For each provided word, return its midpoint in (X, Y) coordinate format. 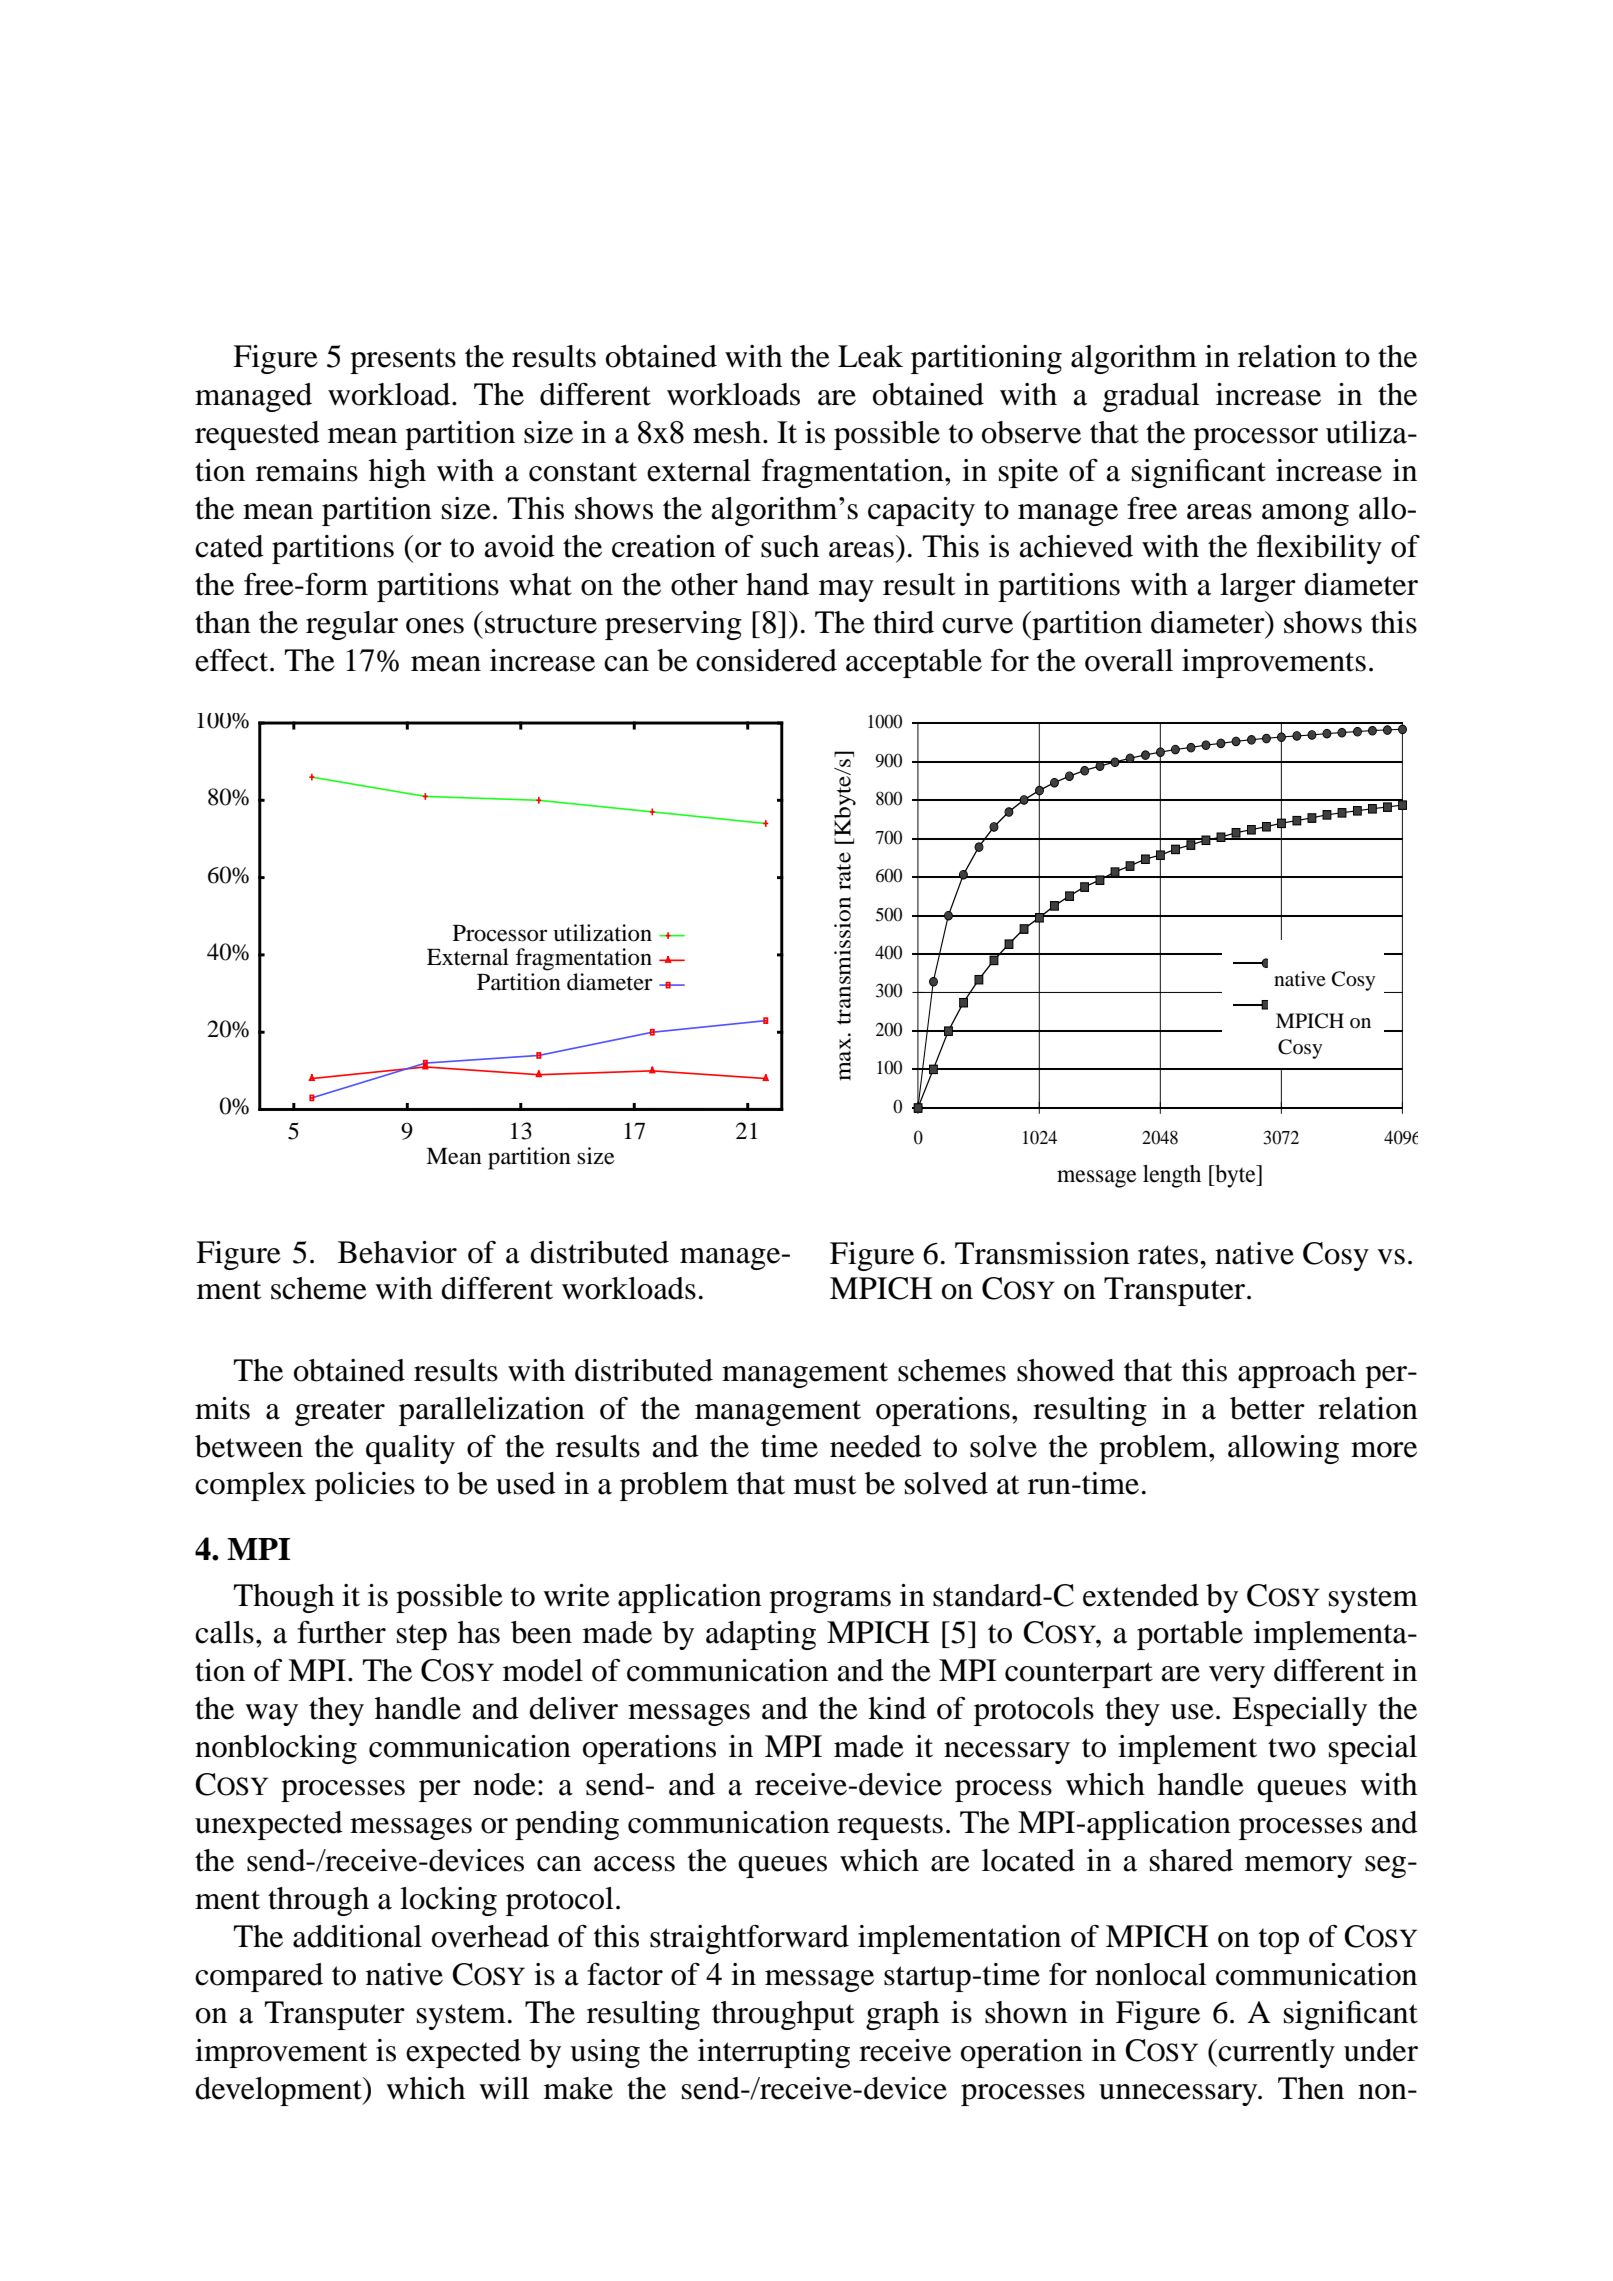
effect (233, 660)
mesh (728, 432)
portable (1190, 1635)
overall (1129, 660)
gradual (1151, 397)
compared (259, 1977)
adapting (761, 1635)
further (341, 1632)
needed (876, 1446)
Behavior (397, 1252)
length (1172, 1176)
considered (766, 660)
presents (403, 361)
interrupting (774, 2053)
